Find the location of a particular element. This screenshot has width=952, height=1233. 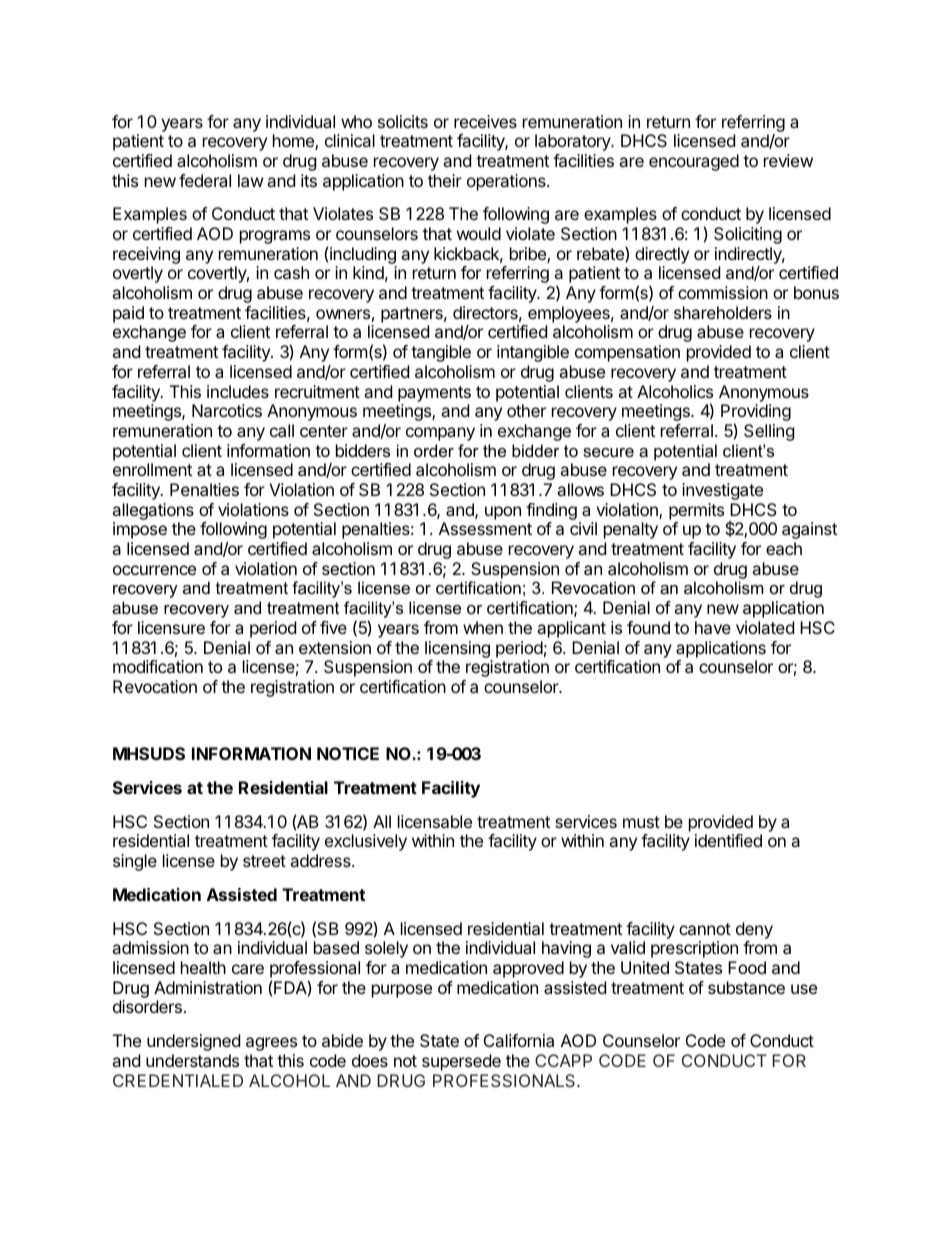

identified is located at coordinates (728, 840).
